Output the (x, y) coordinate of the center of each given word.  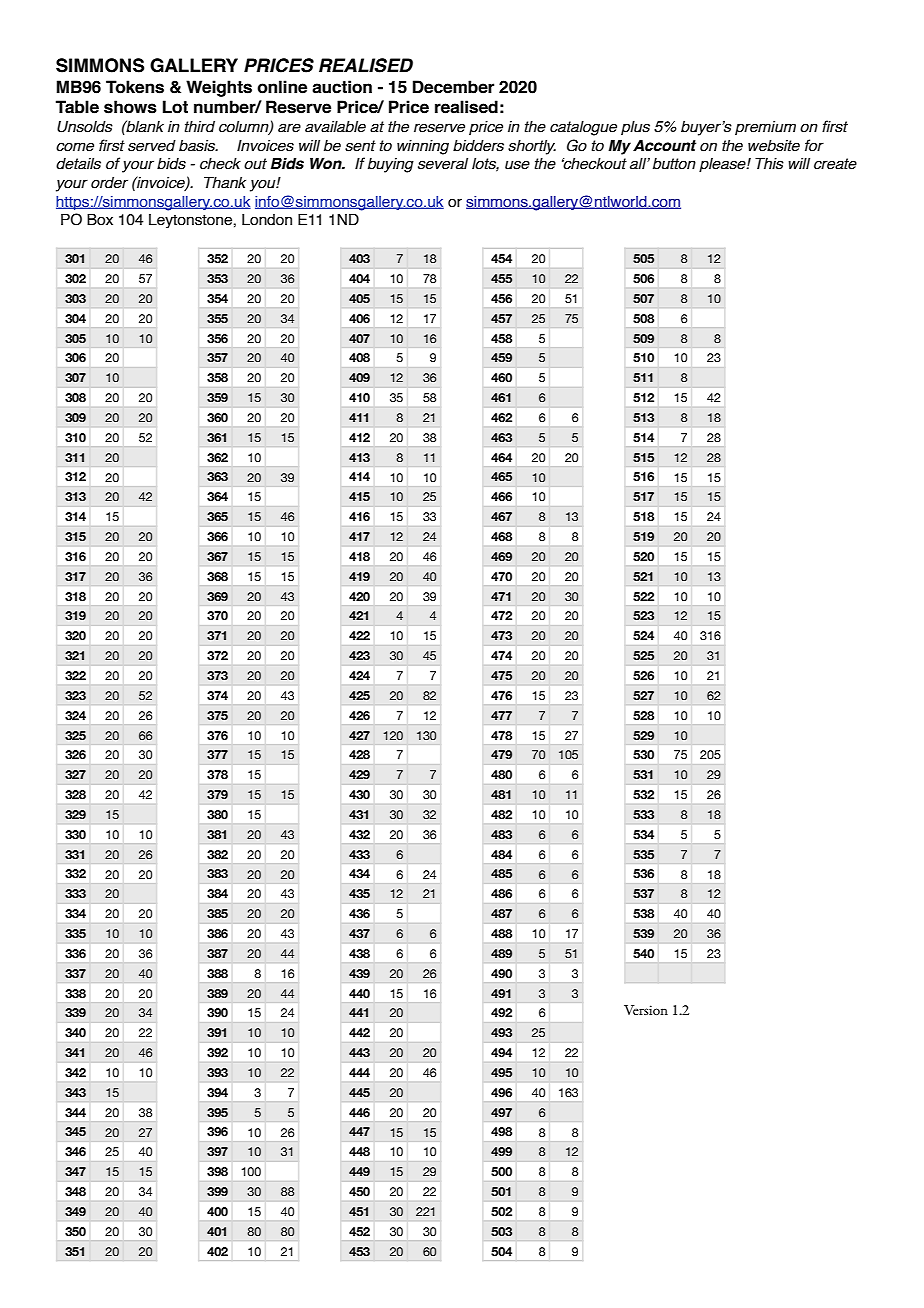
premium (765, 128)
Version (646, 1010)
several (443, 164)
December (453, 87)
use (517, 165)
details (78, 164)
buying (391, 165)
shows (130, 107)
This (769, 163)
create (835, 164)
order (109, 183)
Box (100, 219)
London (267, 220)
